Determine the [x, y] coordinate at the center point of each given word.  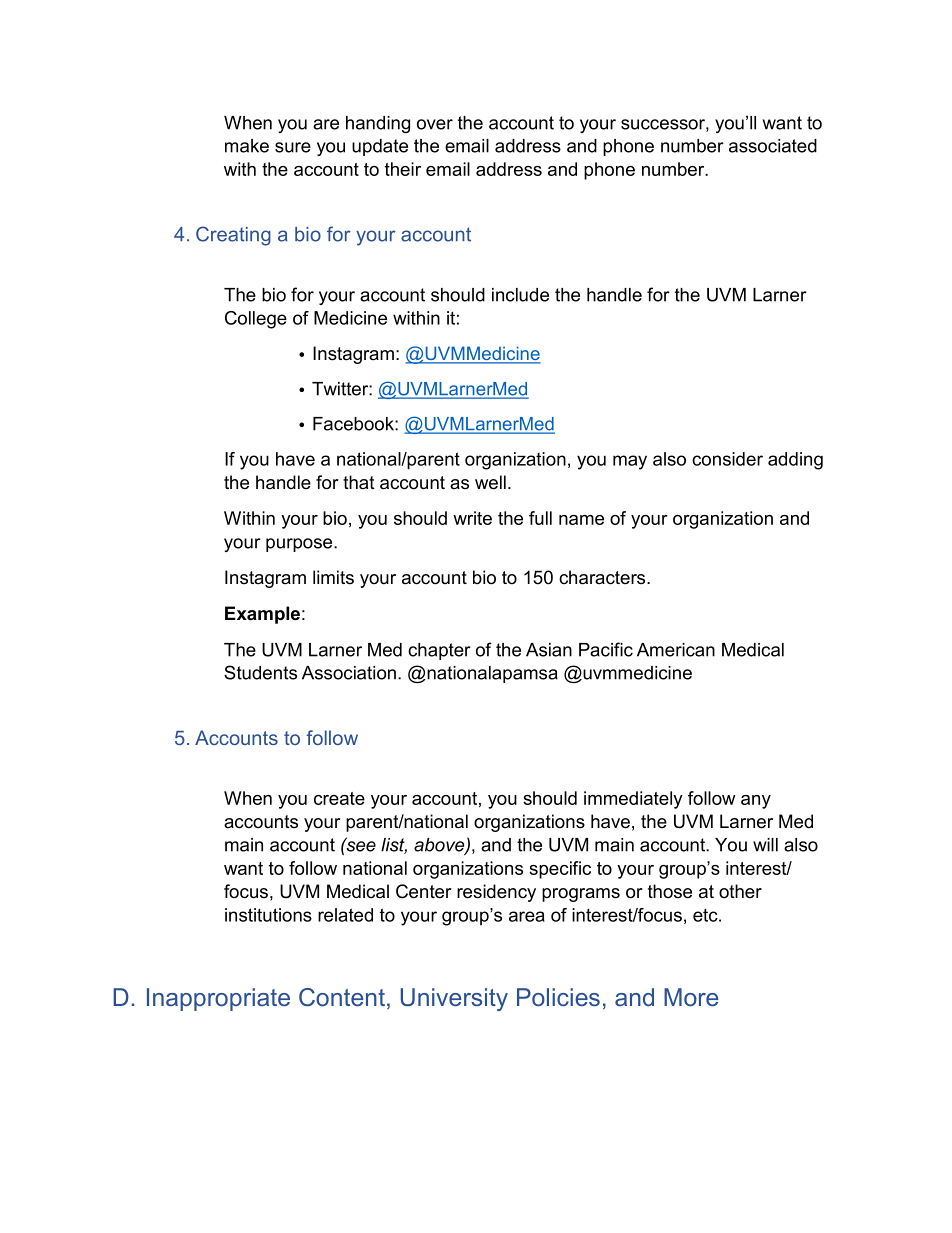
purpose [300, 545]
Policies [558, 997]
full [540, 518]
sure [293, 147]
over [435, 124]
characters [603, 577]
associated [773, 146]
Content [342, 997]
